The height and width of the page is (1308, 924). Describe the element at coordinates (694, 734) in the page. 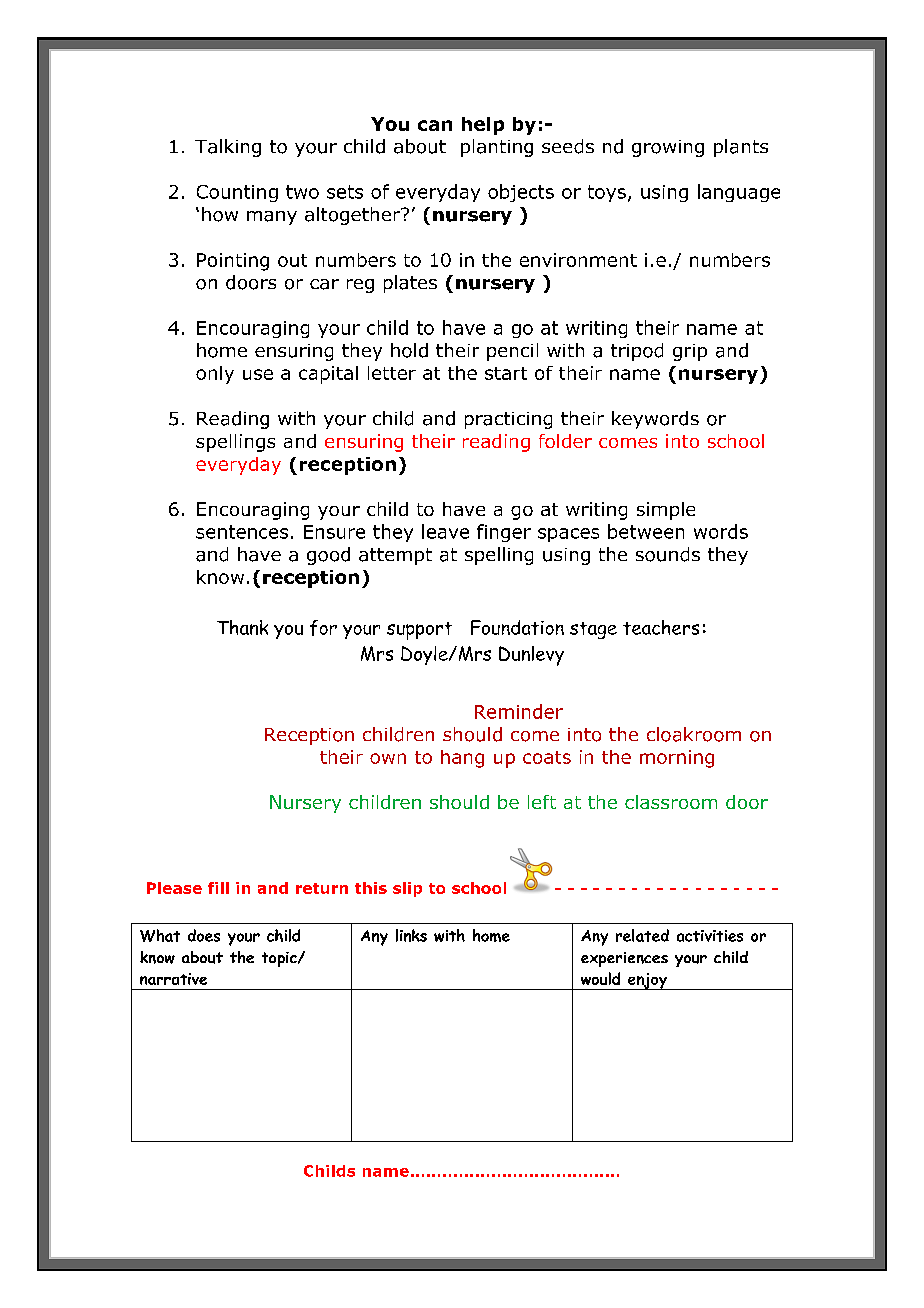

I see `cloakroom` at that location.
